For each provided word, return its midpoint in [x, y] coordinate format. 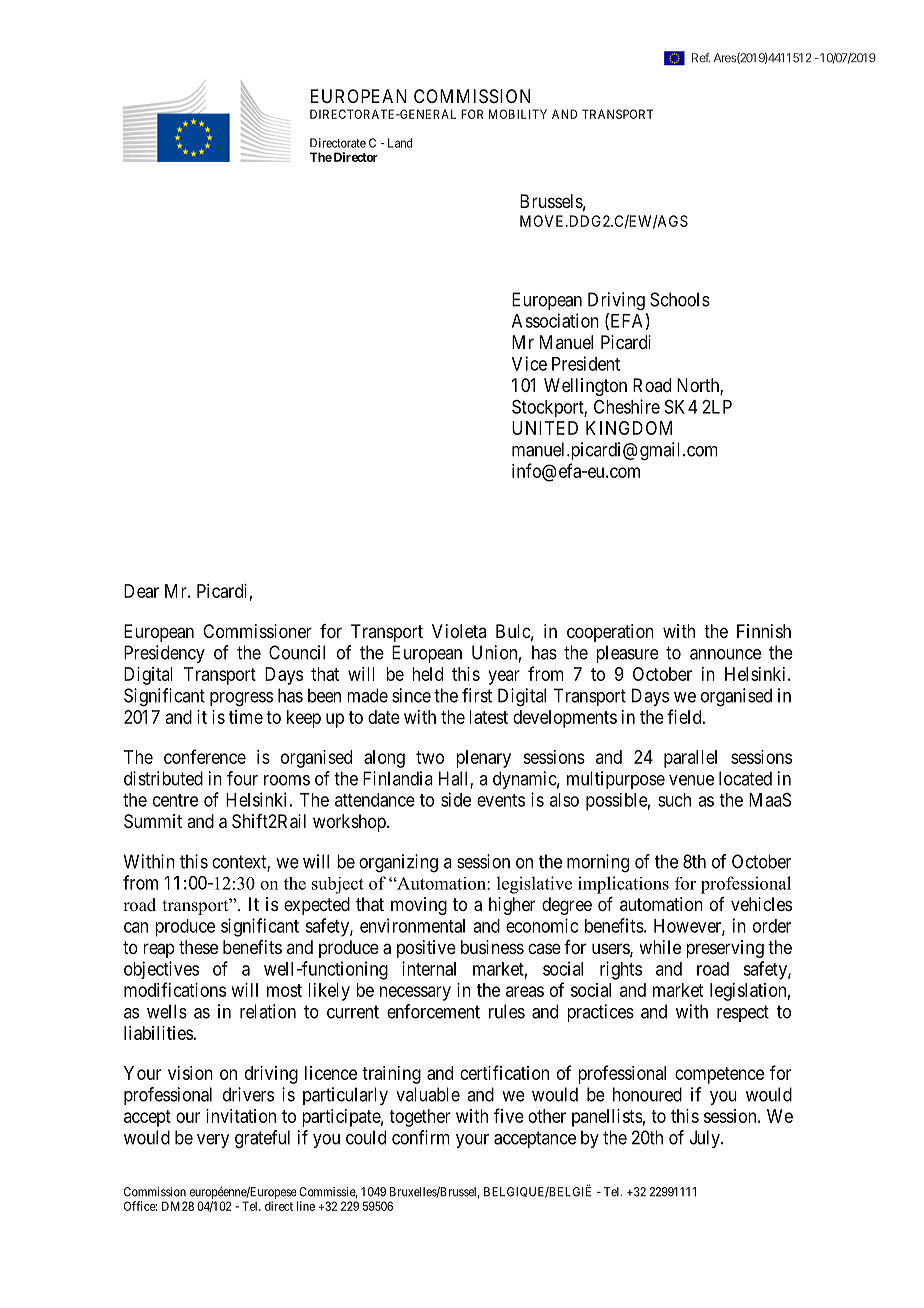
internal [429, 968]
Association [555, 320]
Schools [680, 299]
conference [205, 756]
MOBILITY [518, 114]
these [198, 947]
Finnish [764, 631]
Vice [529, 363]
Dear [141, 591]
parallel [690, 759]
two [430, 757]
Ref [701, 58]
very [213, 1141]
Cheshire [627, 406]
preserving [725, 949]
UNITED [545, 428]
